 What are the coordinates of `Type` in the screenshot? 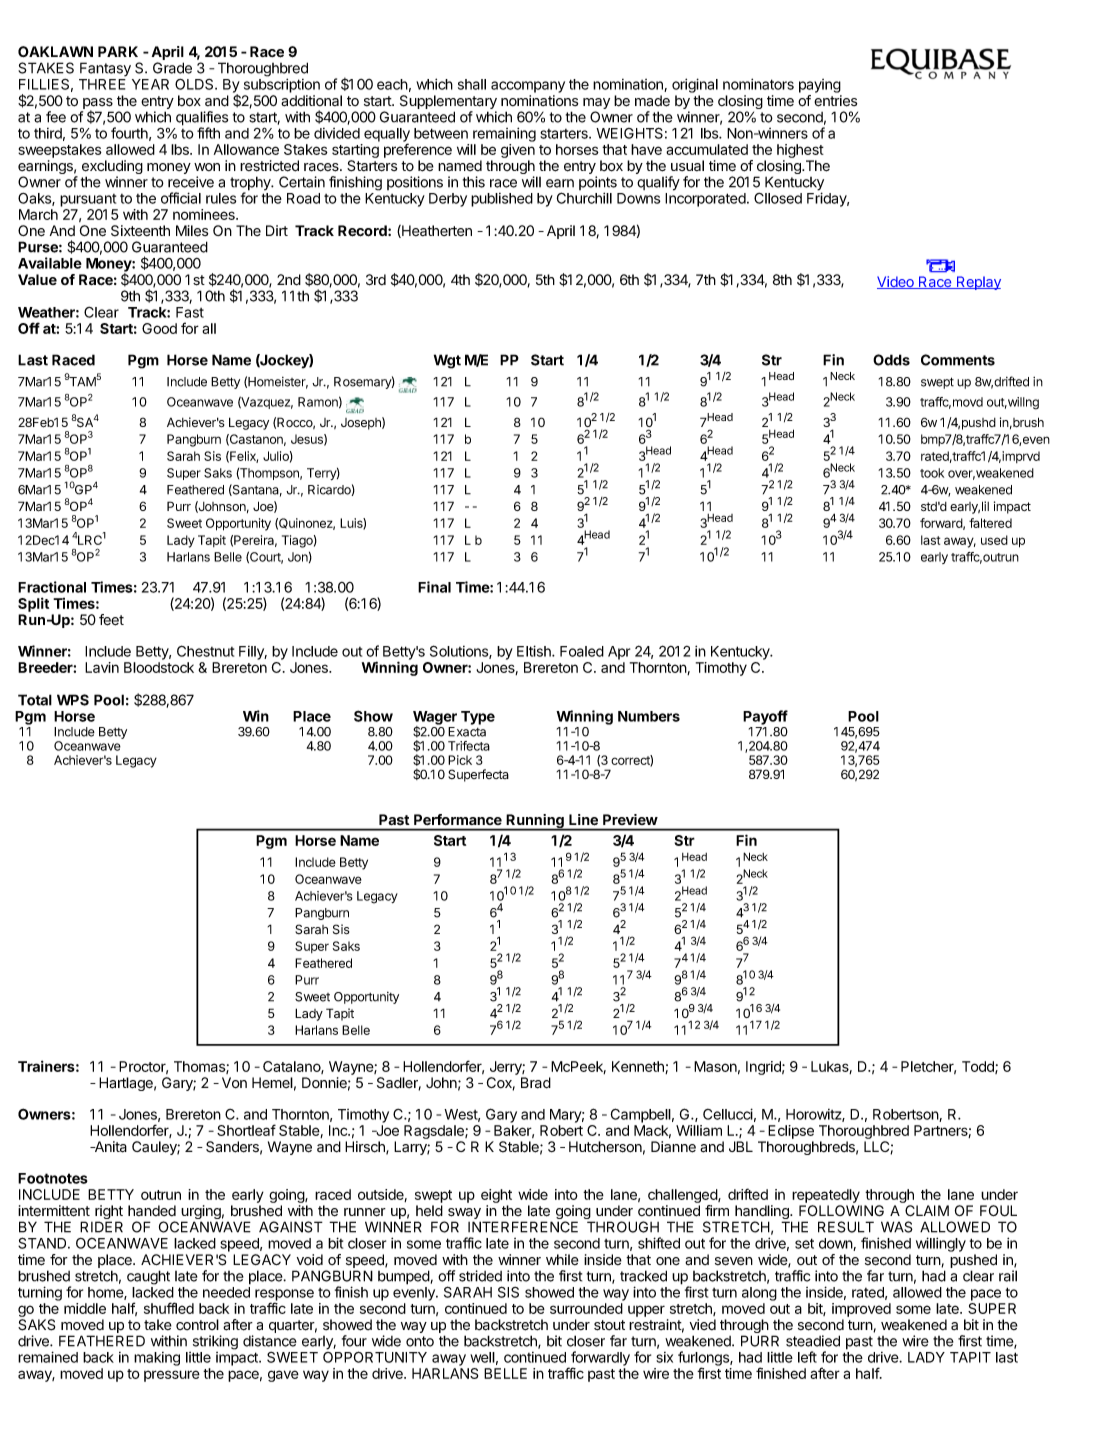 It's located at (478, 718).
